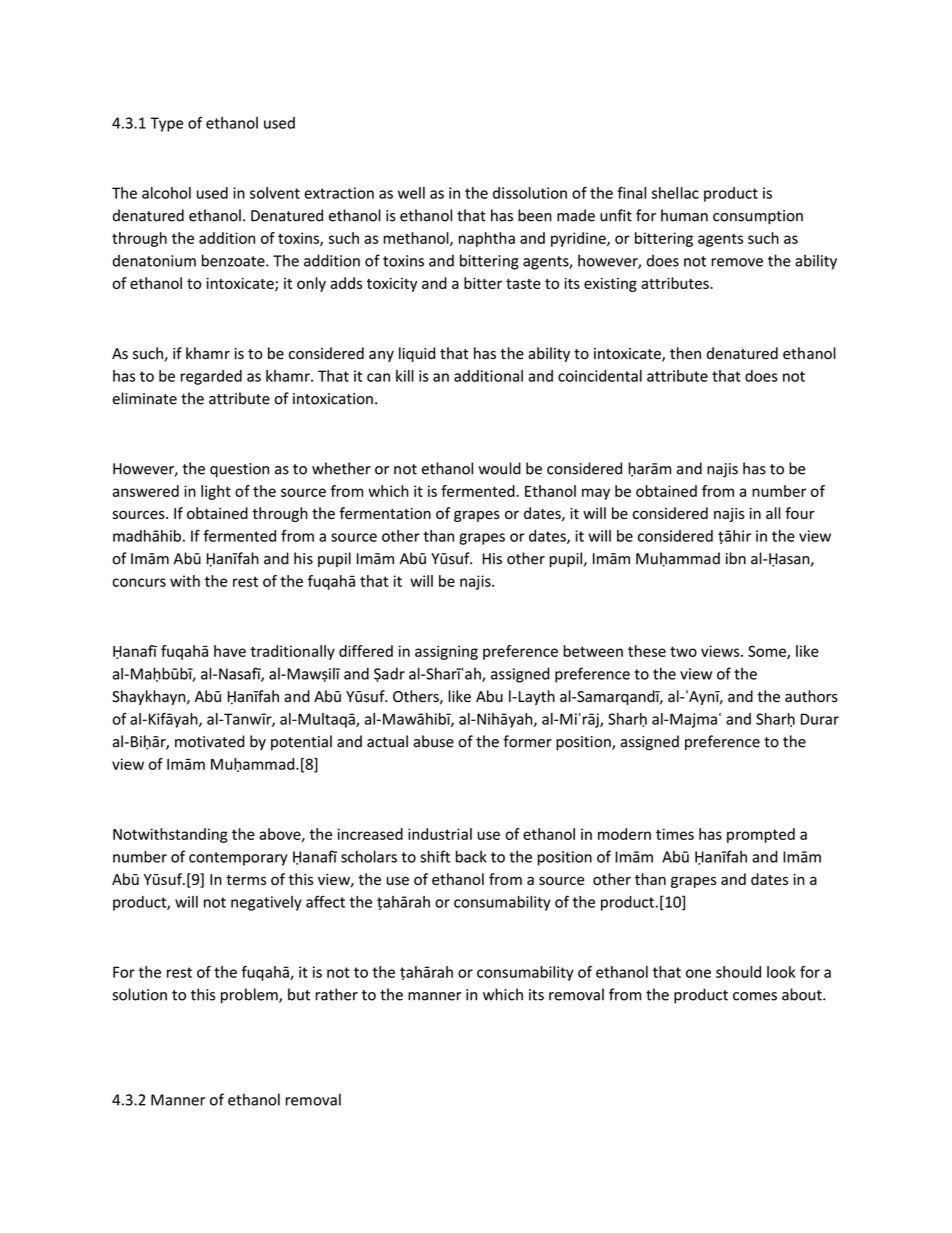 The width and height of the screenshot is (952, 1233). What do you see at coordinates (385, 513) in the screenshot?
I see `fermentation` at bounding box center [385, 513].
